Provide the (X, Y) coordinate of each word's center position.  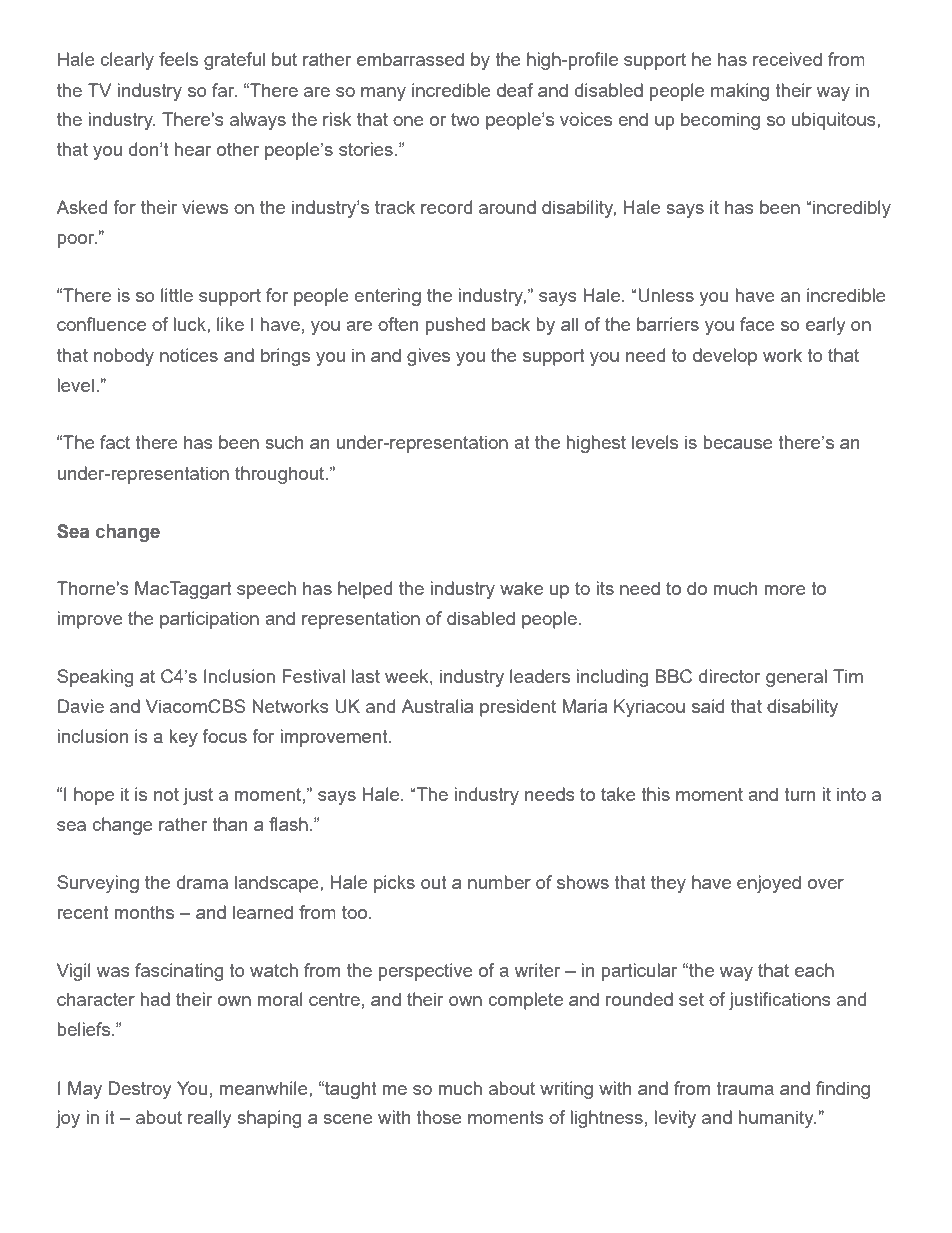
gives (428, 357)
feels (178, 59)
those (439, 1117)
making (740, 92)
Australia (437, 706)
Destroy (140, 1090)
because (738, 442)
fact (115, 442)
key (184, 738)
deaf (515, 90)
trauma (745, 1088)
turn (799, 794)
